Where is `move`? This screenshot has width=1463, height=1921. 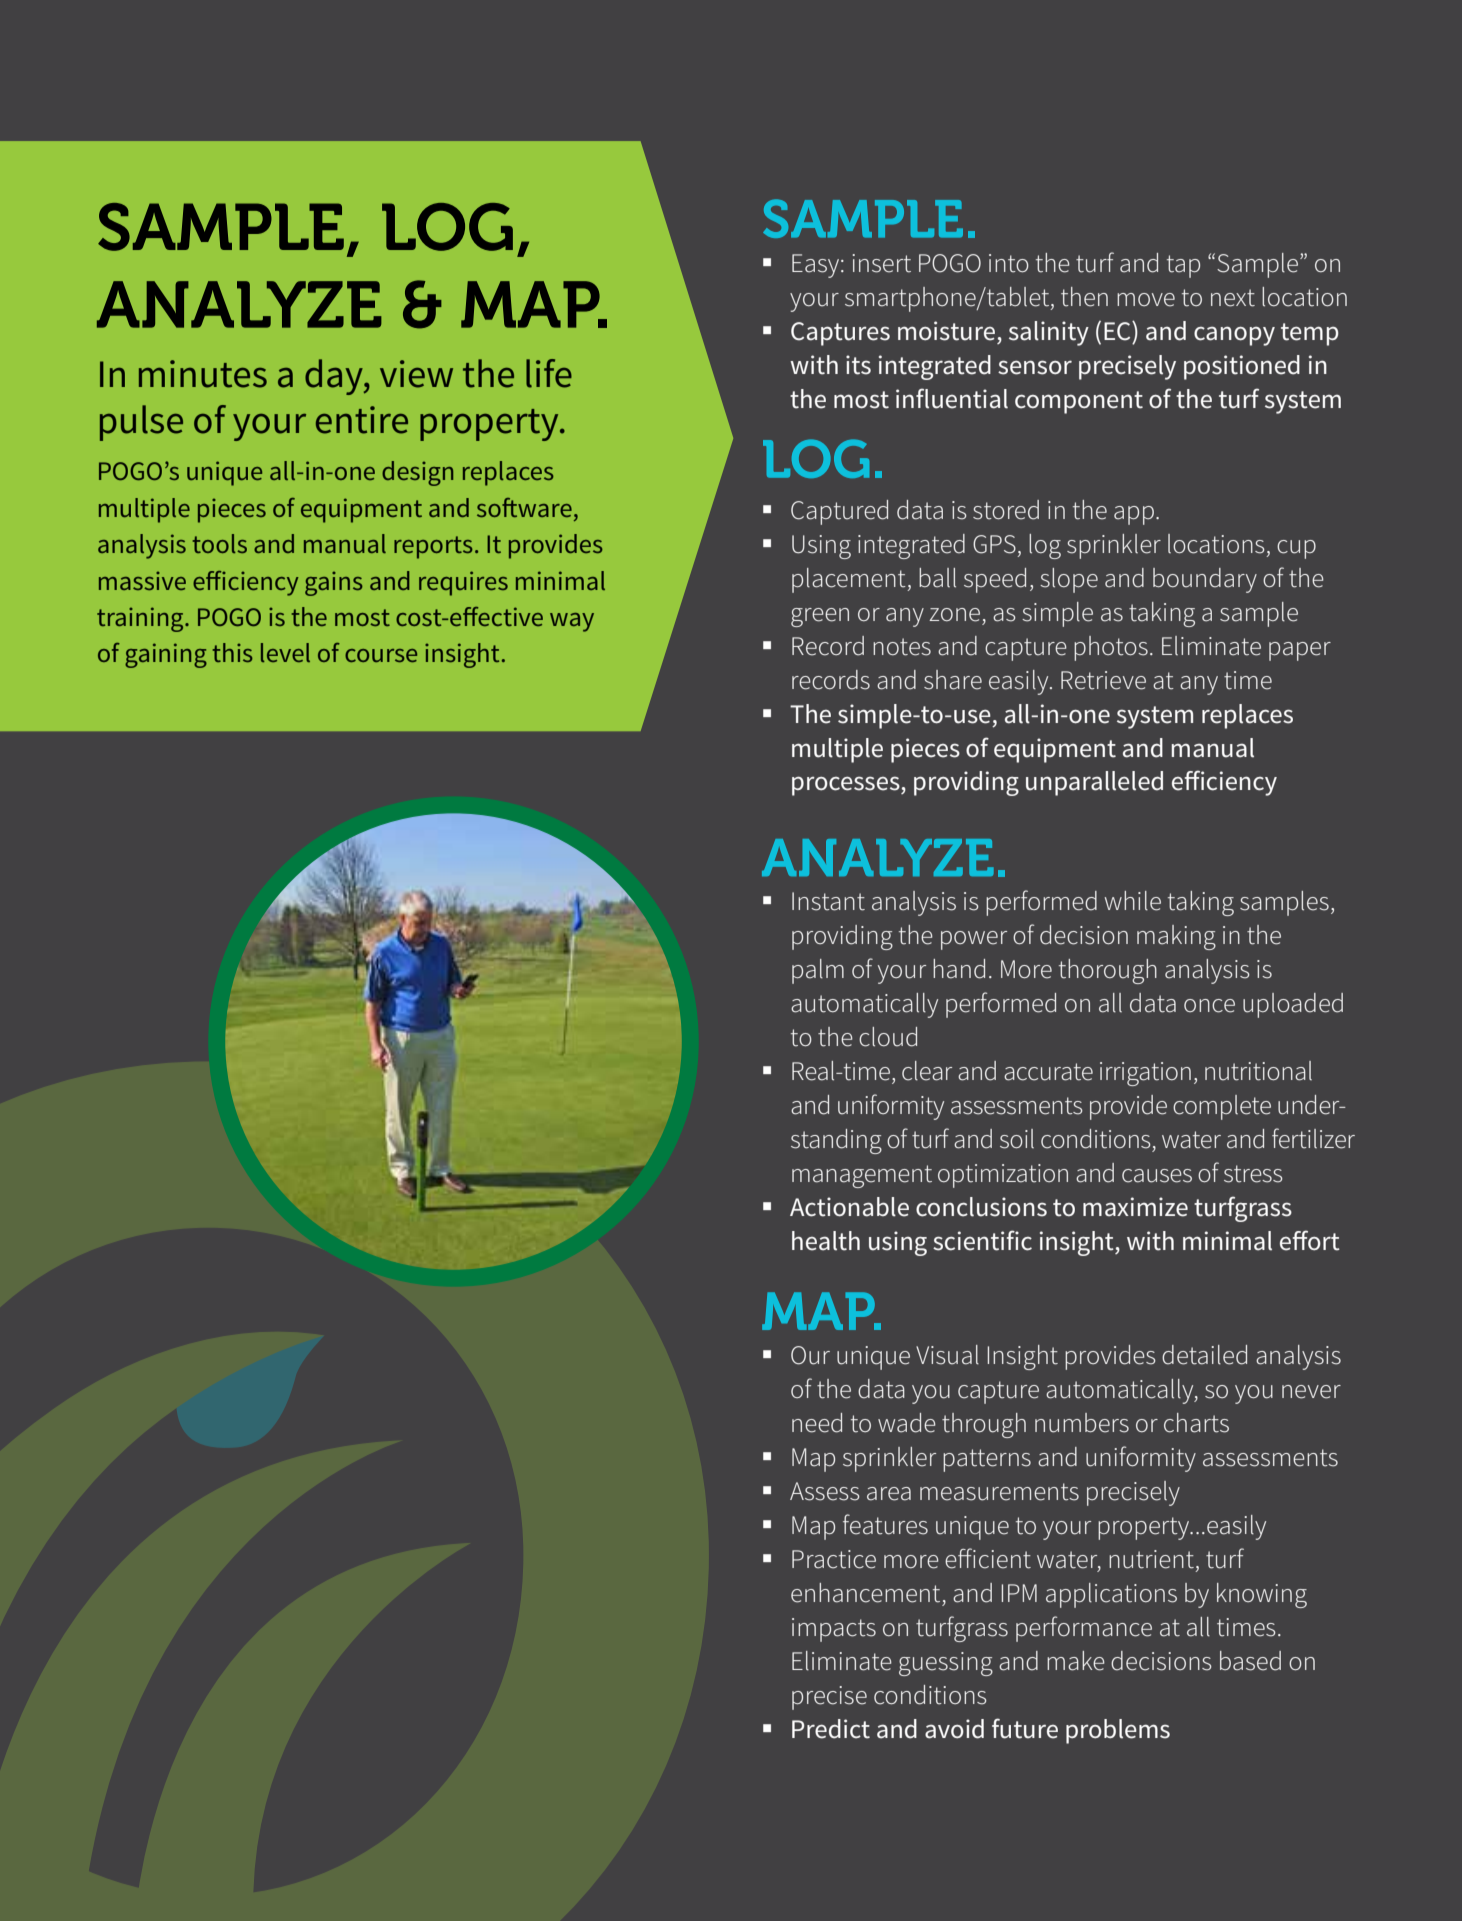
move is located at coordinates (1146, 300).
